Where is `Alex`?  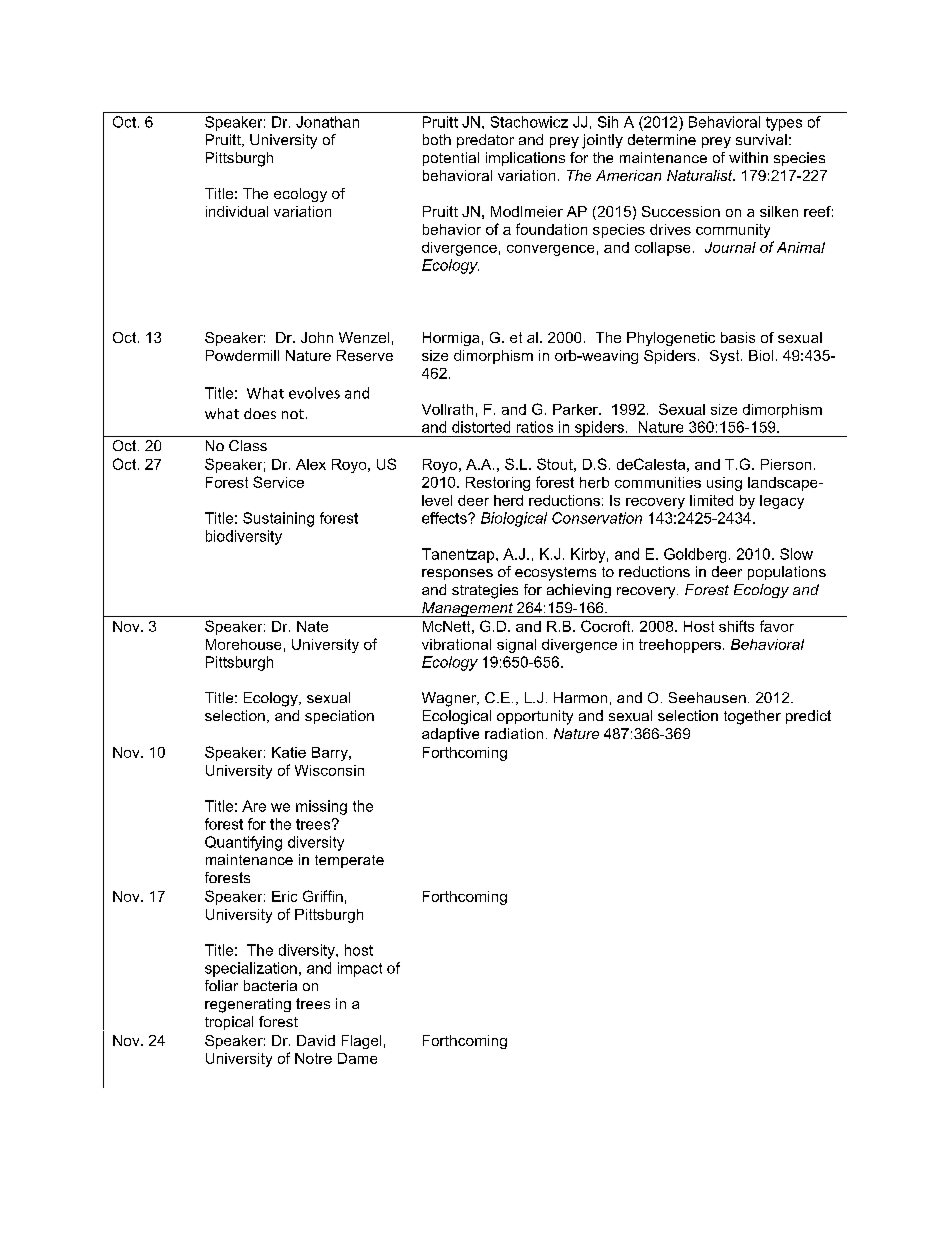 Alex is located at coordinates (311, 464).
